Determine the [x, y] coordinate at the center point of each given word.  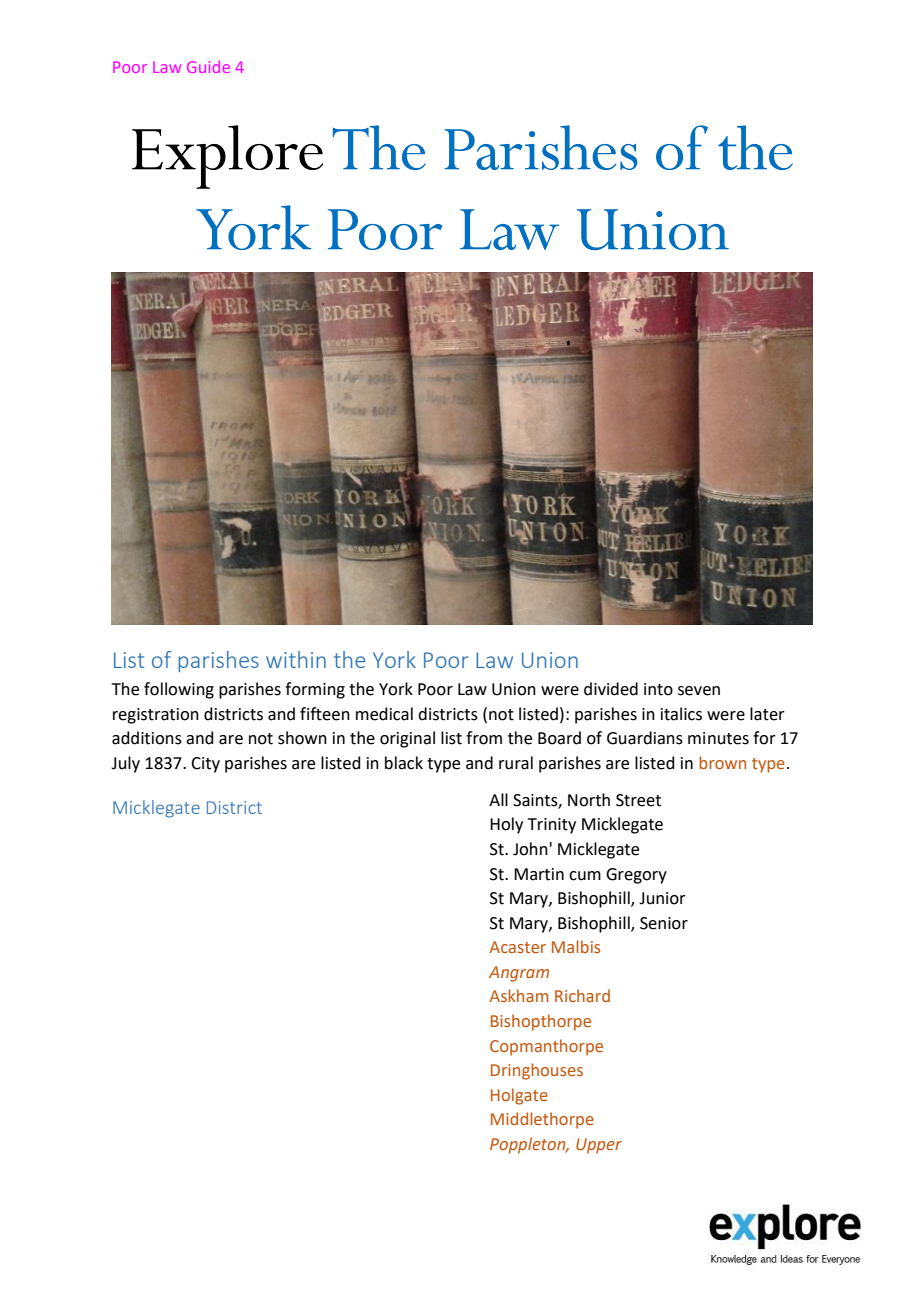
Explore [227, 157]
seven [699, 691]
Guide [208, 67]
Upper [599, 1146]
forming [315, 690]
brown [722, 762]
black [404, 763]
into [658, 689]
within [296, 659]
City [205, 765]
